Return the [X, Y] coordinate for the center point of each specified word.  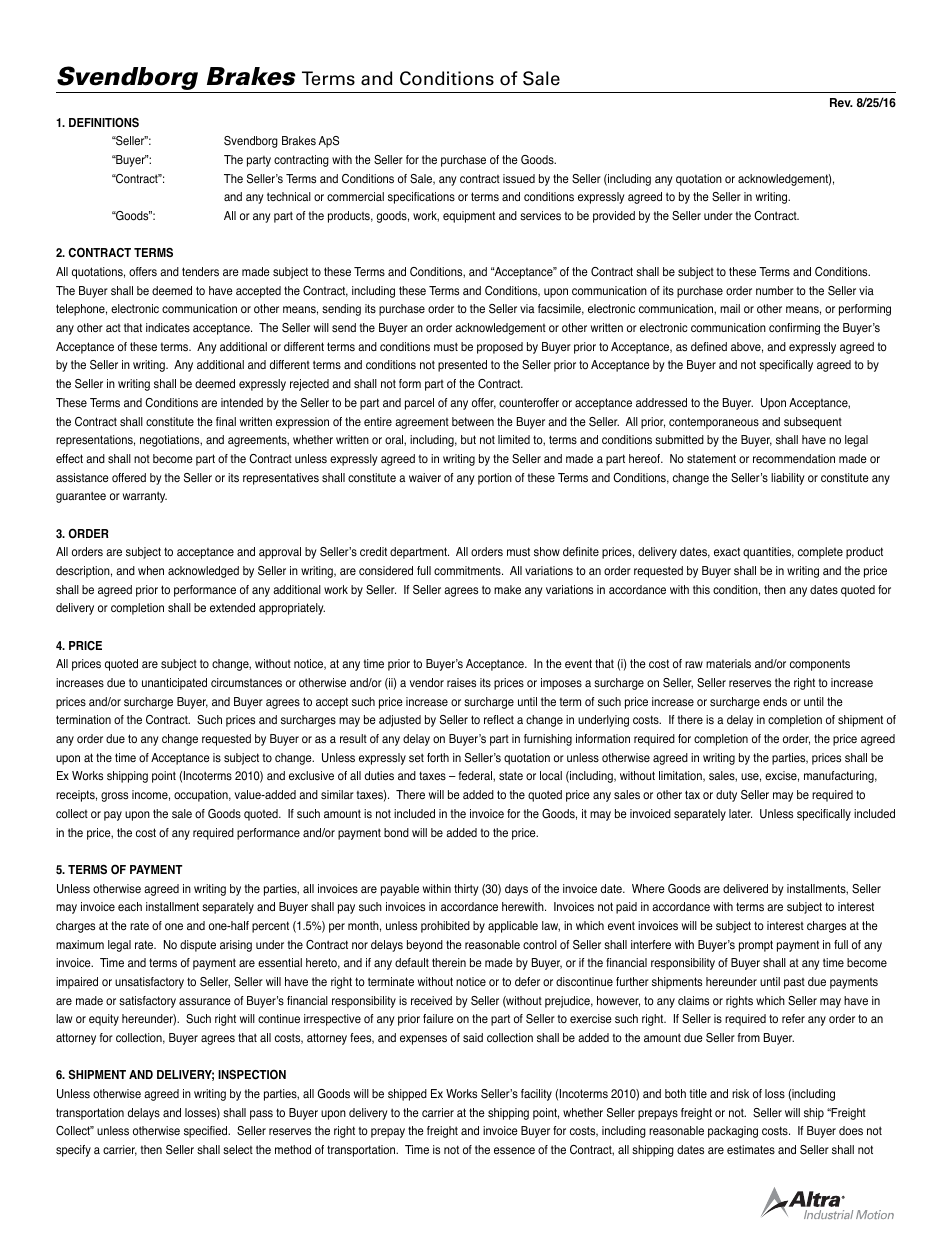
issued [519, 179]
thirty [466, 890]
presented [462, 366]
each [130, 907]
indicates [168, 327]
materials [728, 664]
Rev [841, 102]
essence [514, 1151]
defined [709, 346]
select [238, 1149]
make [507, 589]
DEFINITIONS [104, 122]
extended [232, 607]
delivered [745, 888]
